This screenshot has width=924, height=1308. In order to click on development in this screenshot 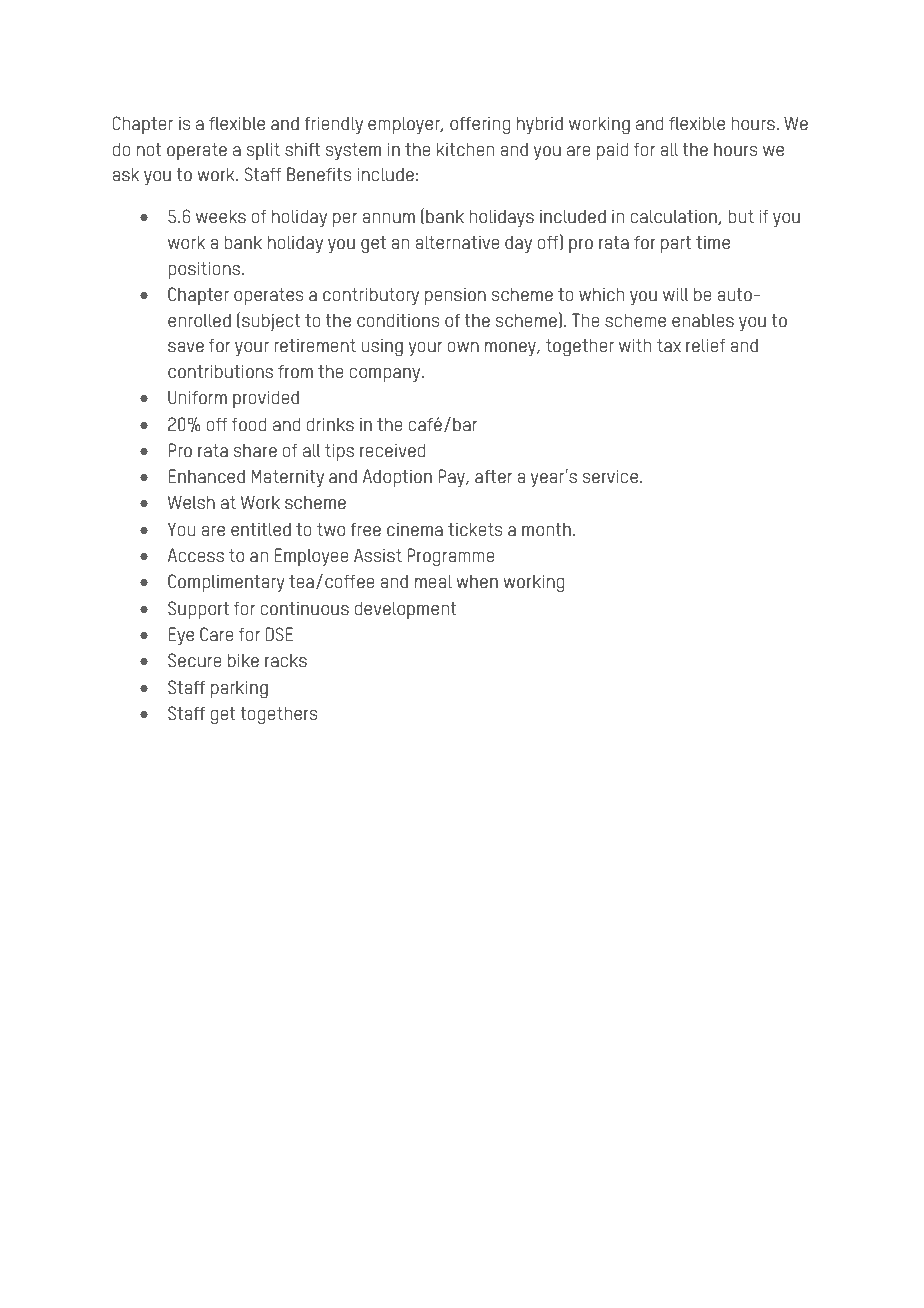, I will do `click(405, 610)`.
